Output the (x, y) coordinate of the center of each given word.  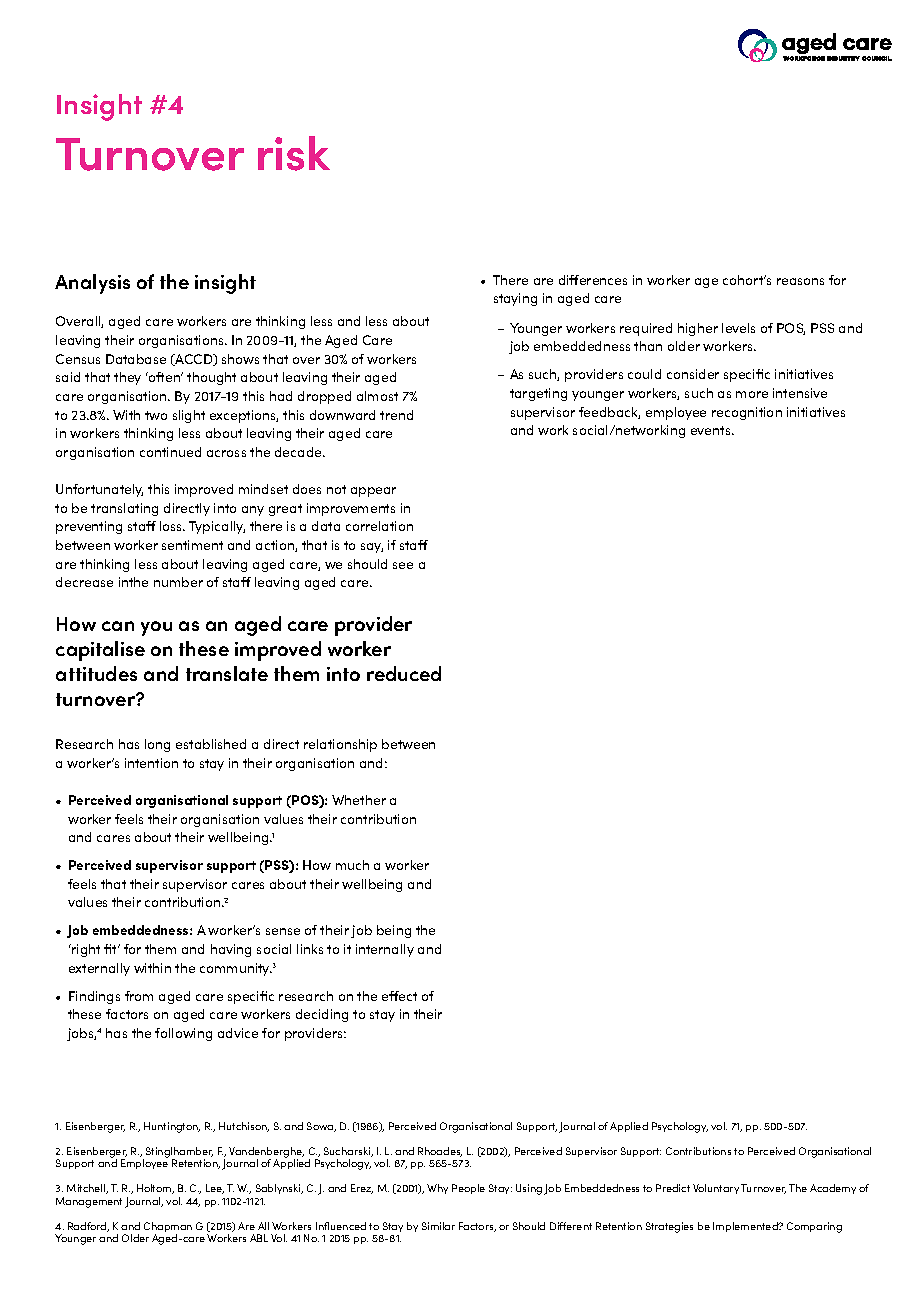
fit (111, 949)
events (712, 430)
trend (396, 415)
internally (385, 950)
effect (399, 996)
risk (294, 153)
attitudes (96, 673)
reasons (800, 281)
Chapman (168, 1228)
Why (437, 1189)
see (403, 565)
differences (593, 280)
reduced (404, 673)
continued (170, 452)
